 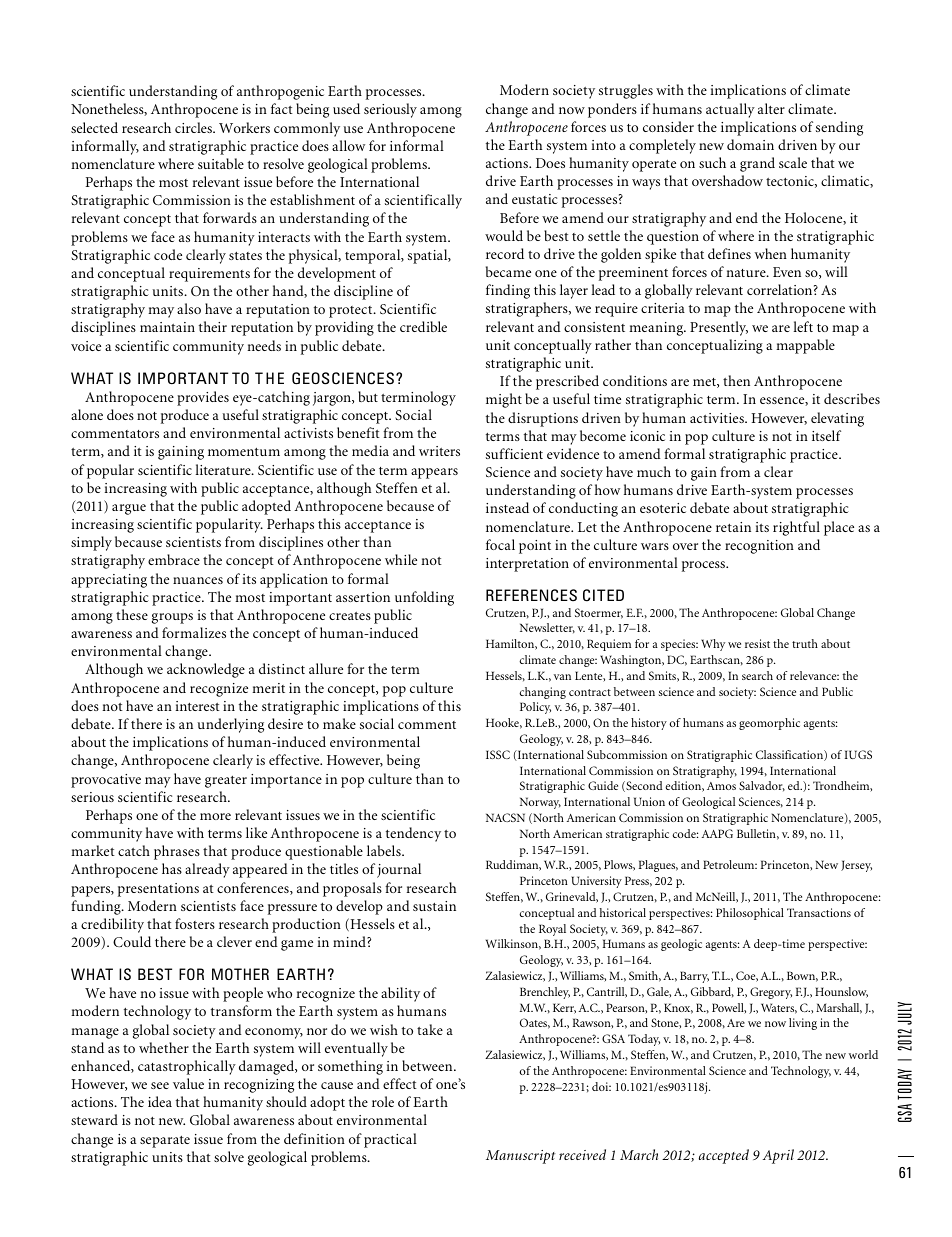 What do you see at coordinates (434, 906) in the page?
I see `sustain` at bounding box center [434, 906].
